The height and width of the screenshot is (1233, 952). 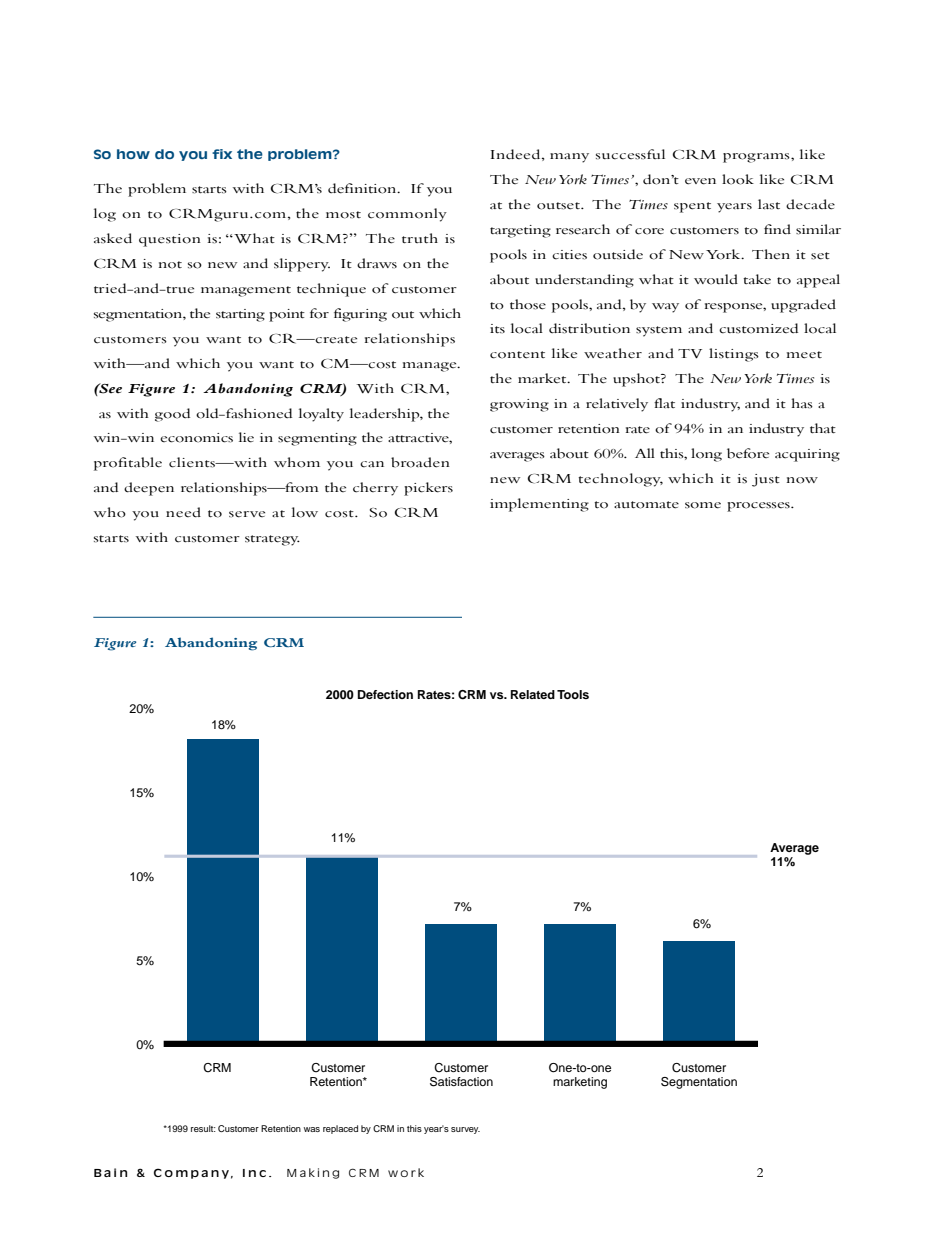 I want to click on Tools, so click(x=573, y=694).
